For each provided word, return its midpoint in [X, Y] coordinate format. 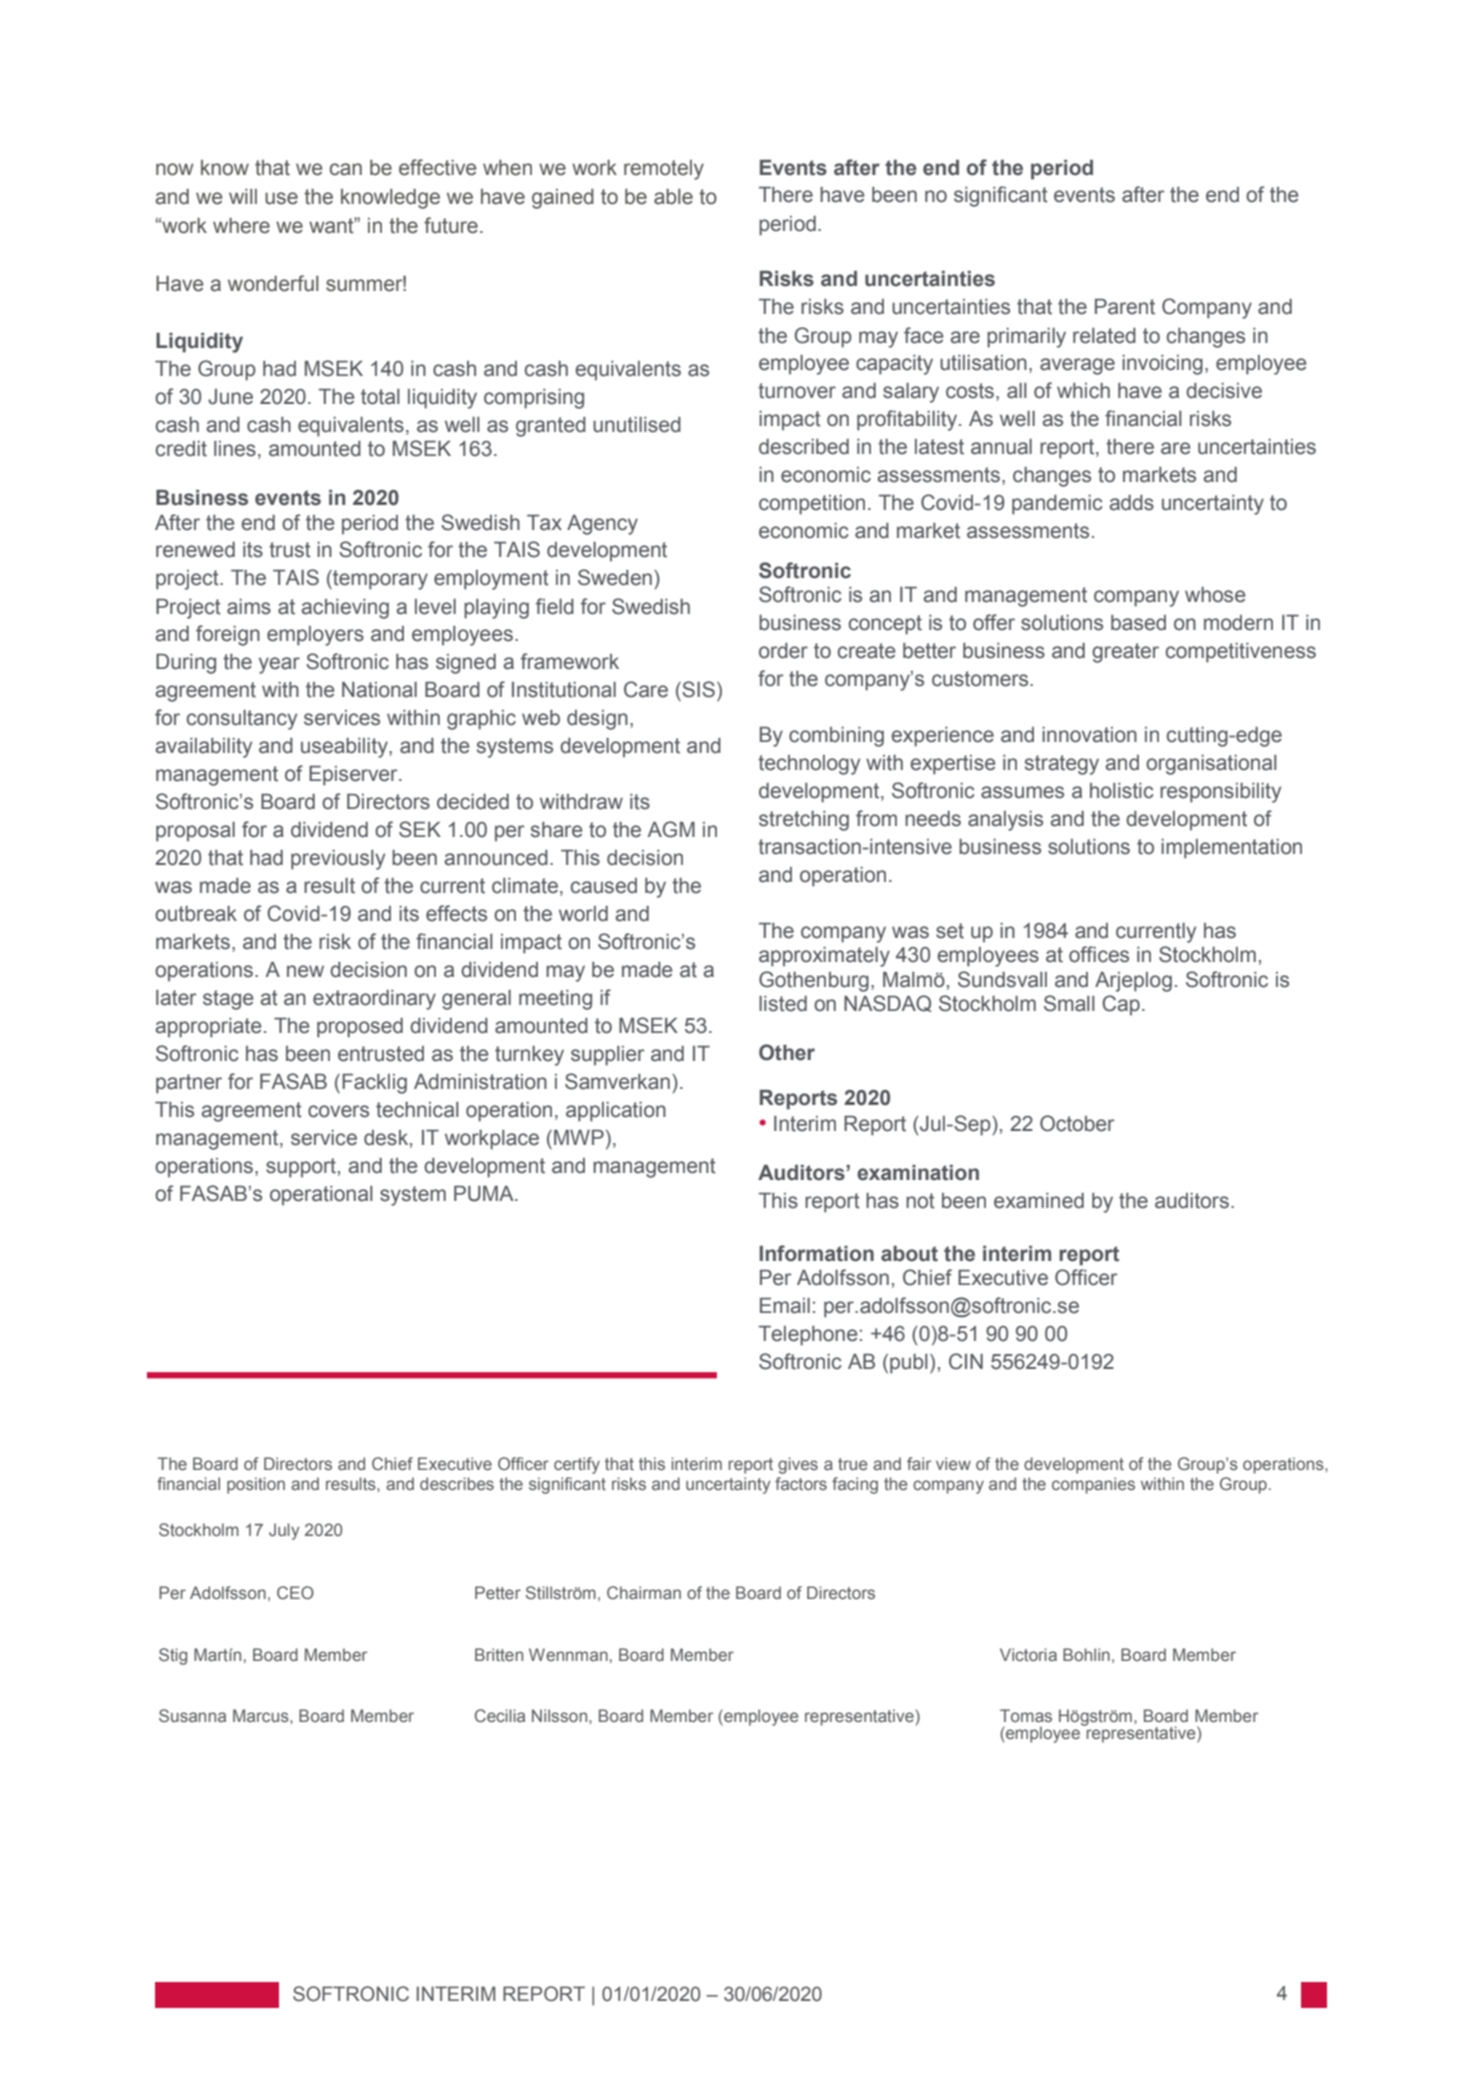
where [241, 226]
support [301, 1168]
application [616, 1112]
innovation [1089, 735]
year [279, 665]
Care [646, 689]
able [673, 197]
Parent [1125, 307]
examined [1039, 1201]
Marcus [262, 1715]
